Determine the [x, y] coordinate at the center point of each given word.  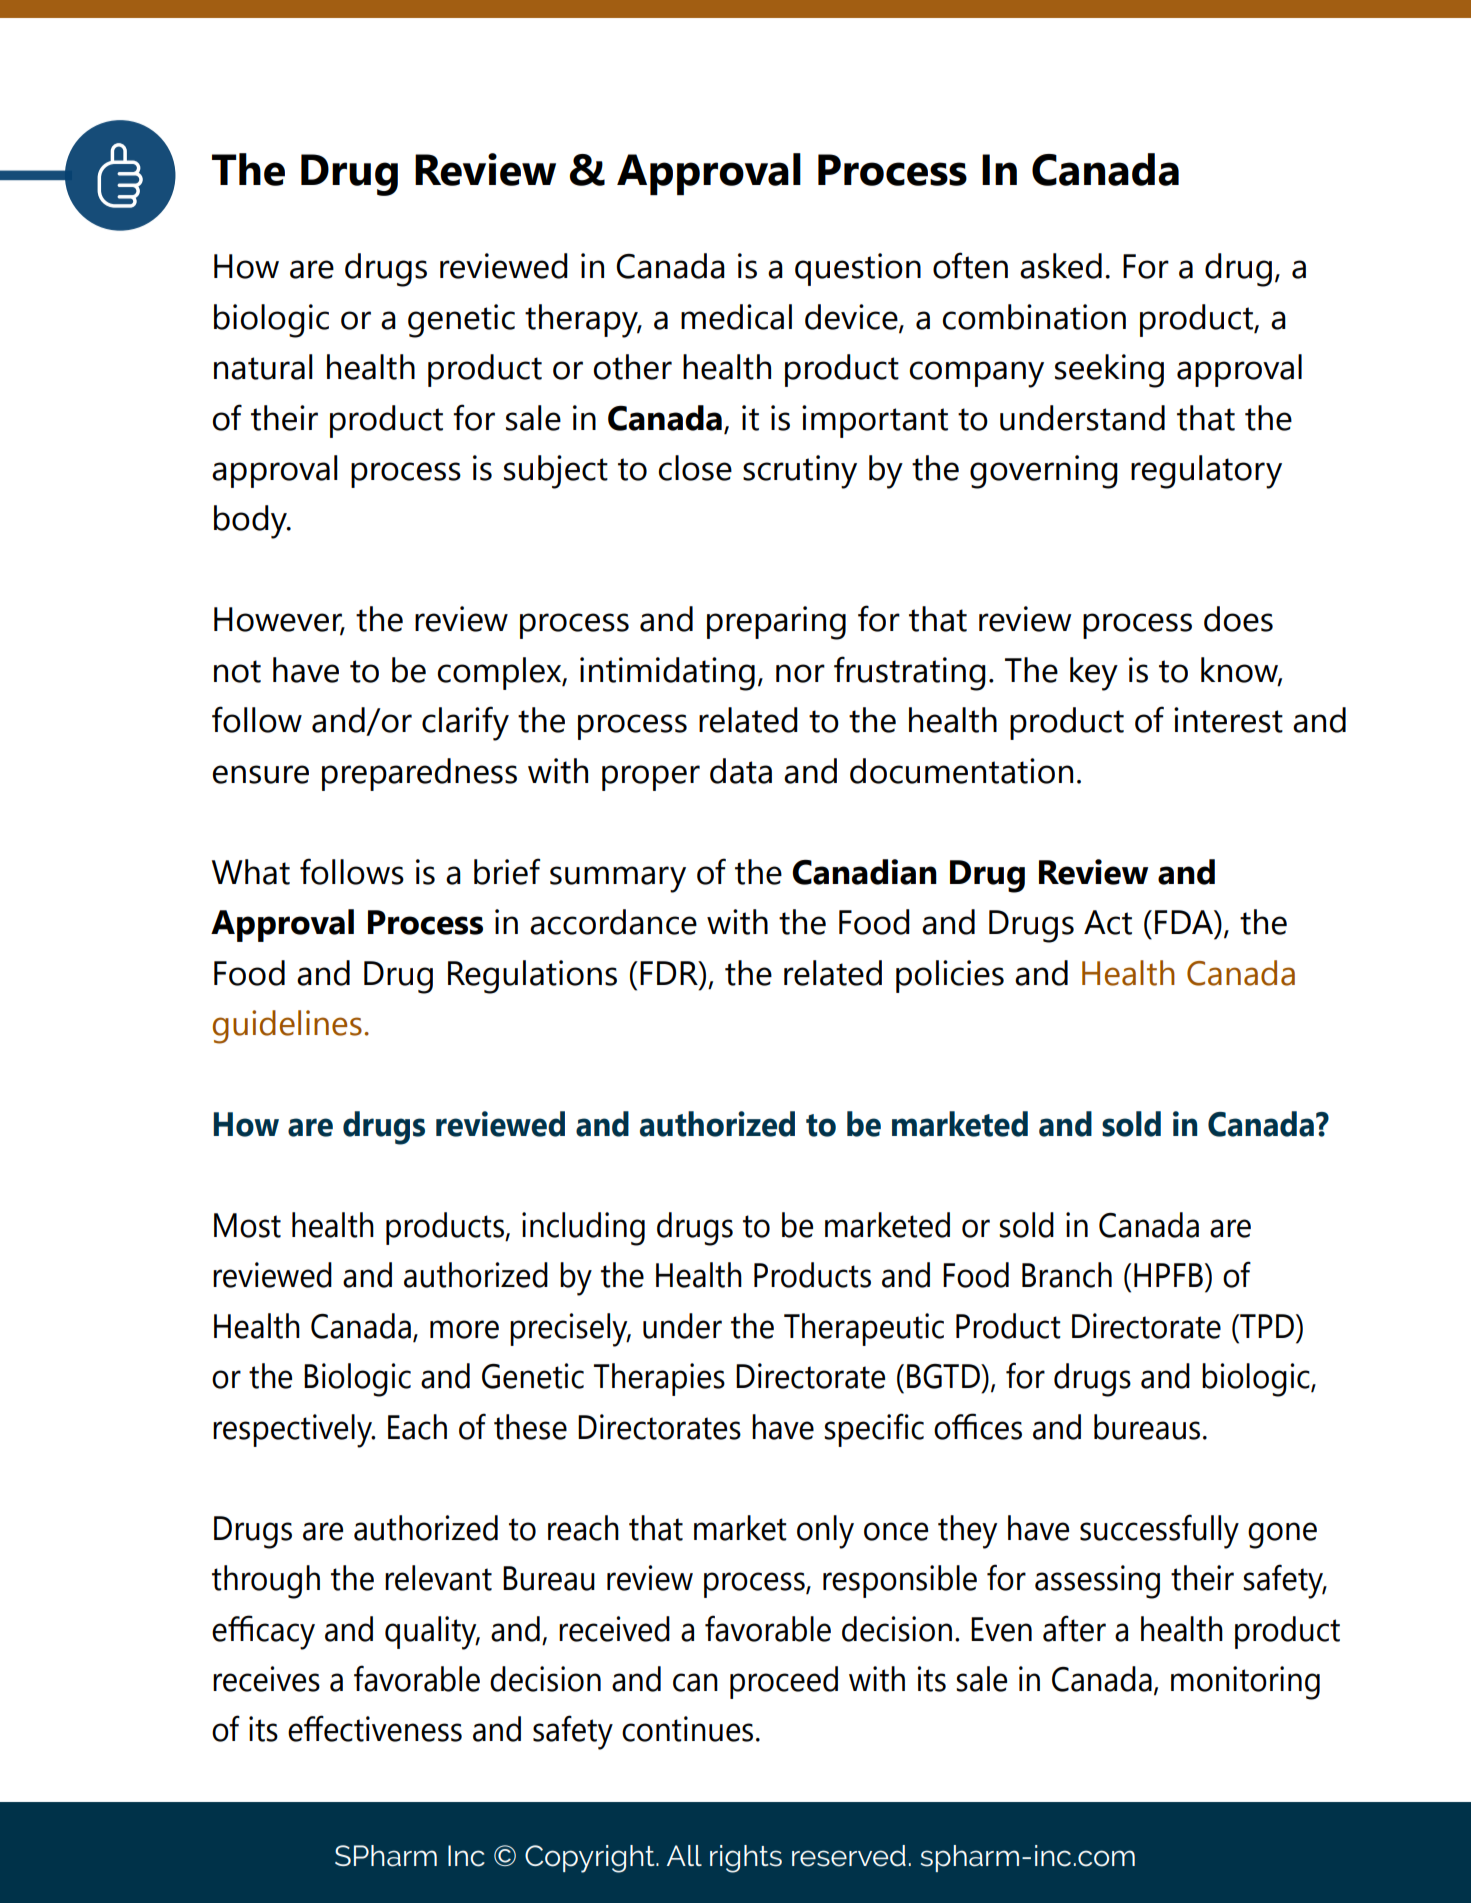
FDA [1185, 922]
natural [263, 367]
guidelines [287, 1027]
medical [736, 317]
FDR [670, 973]
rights [746, 1859]
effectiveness [375, 1728]
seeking [1109, 371]
